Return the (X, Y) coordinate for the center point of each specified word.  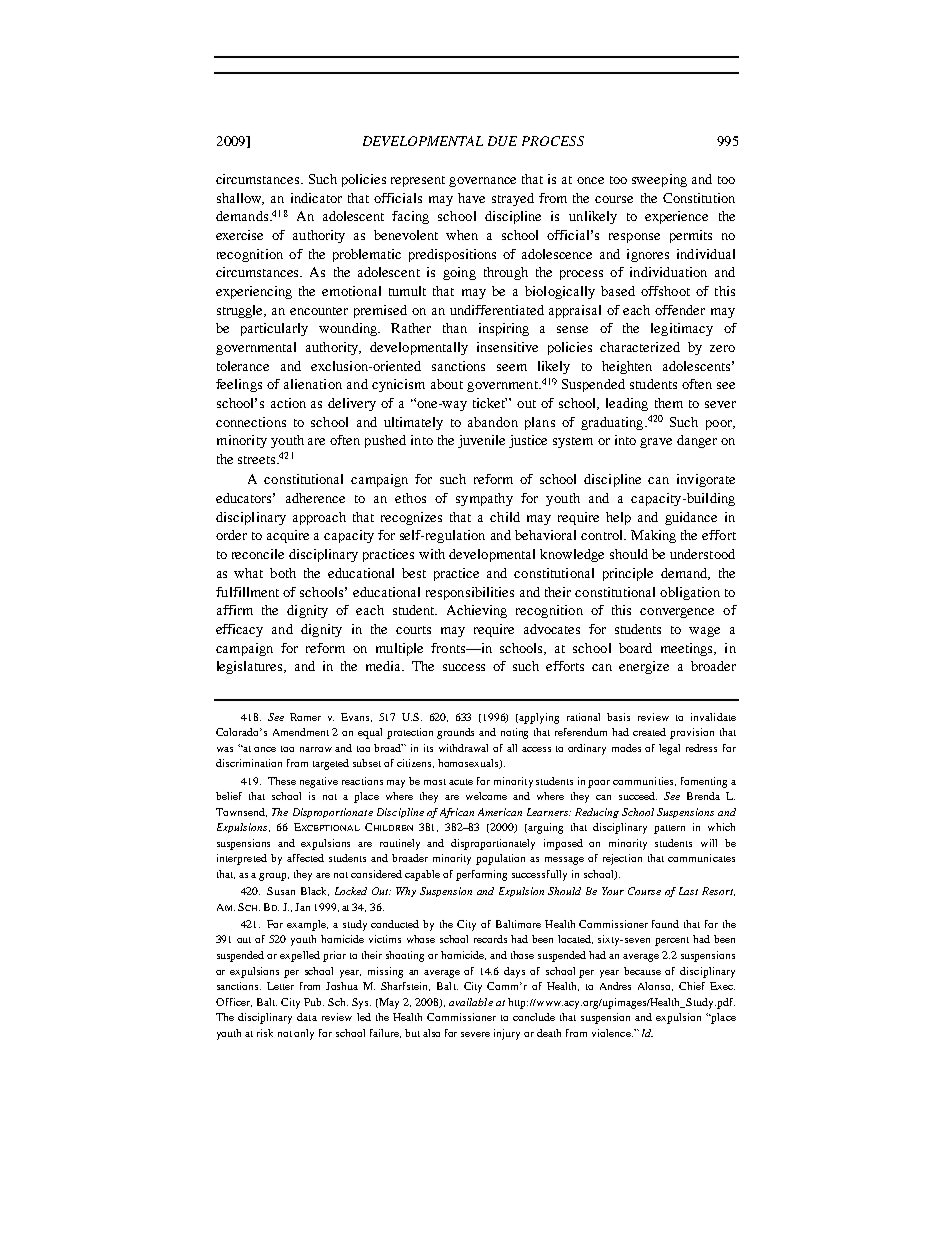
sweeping (659, 180)
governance (482, 182)
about (447, 384)
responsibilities (470, 593)
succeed (638, 796)
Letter (280, 986)
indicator (316, 198)
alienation (313, 384)
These (282, 781)
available (471, 1002)
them (669, 403)
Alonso (655, 986)
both (283, 573)
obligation (690, 593)
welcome (486, 796)
